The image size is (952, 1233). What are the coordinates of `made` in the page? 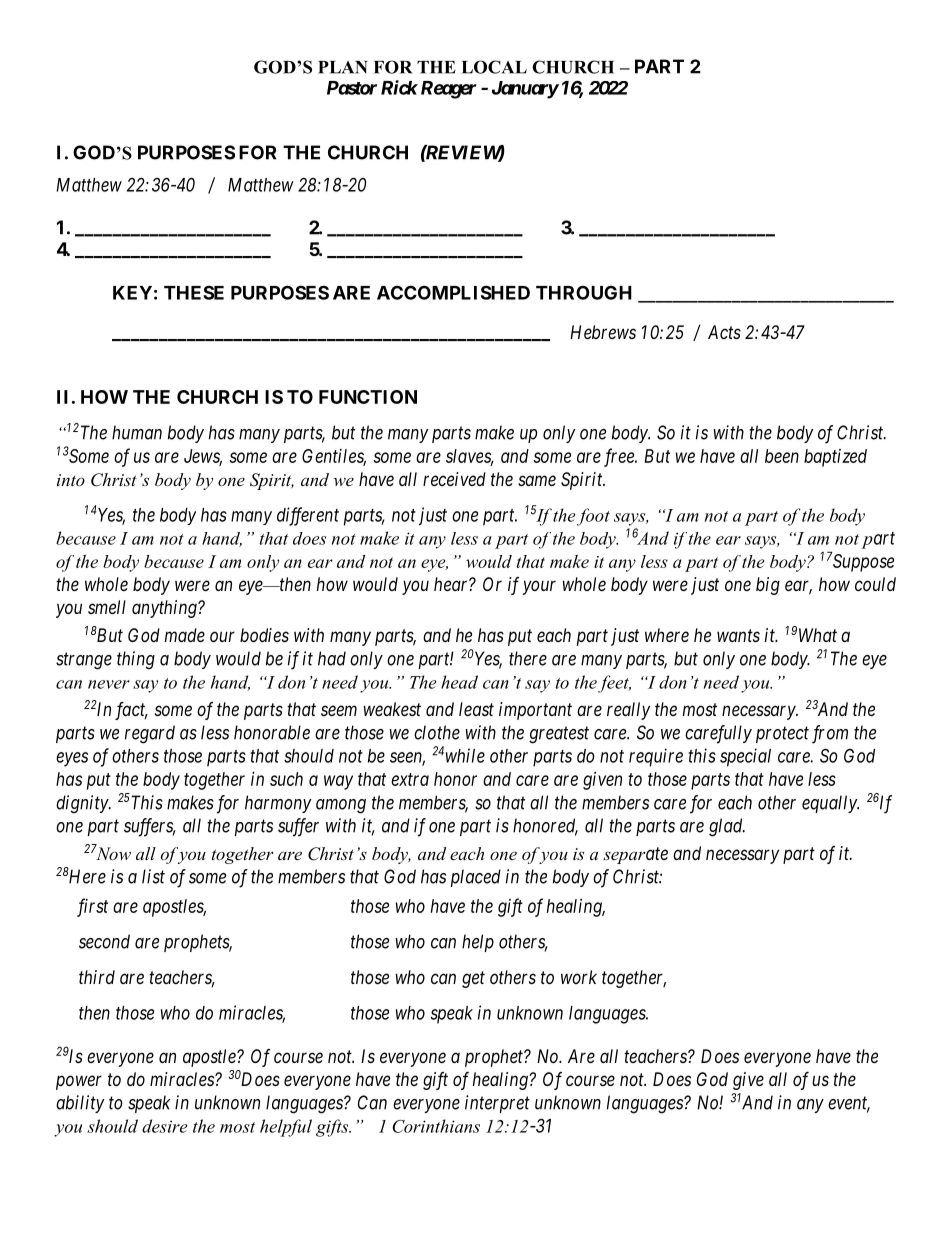 It's located at (184, 635).
